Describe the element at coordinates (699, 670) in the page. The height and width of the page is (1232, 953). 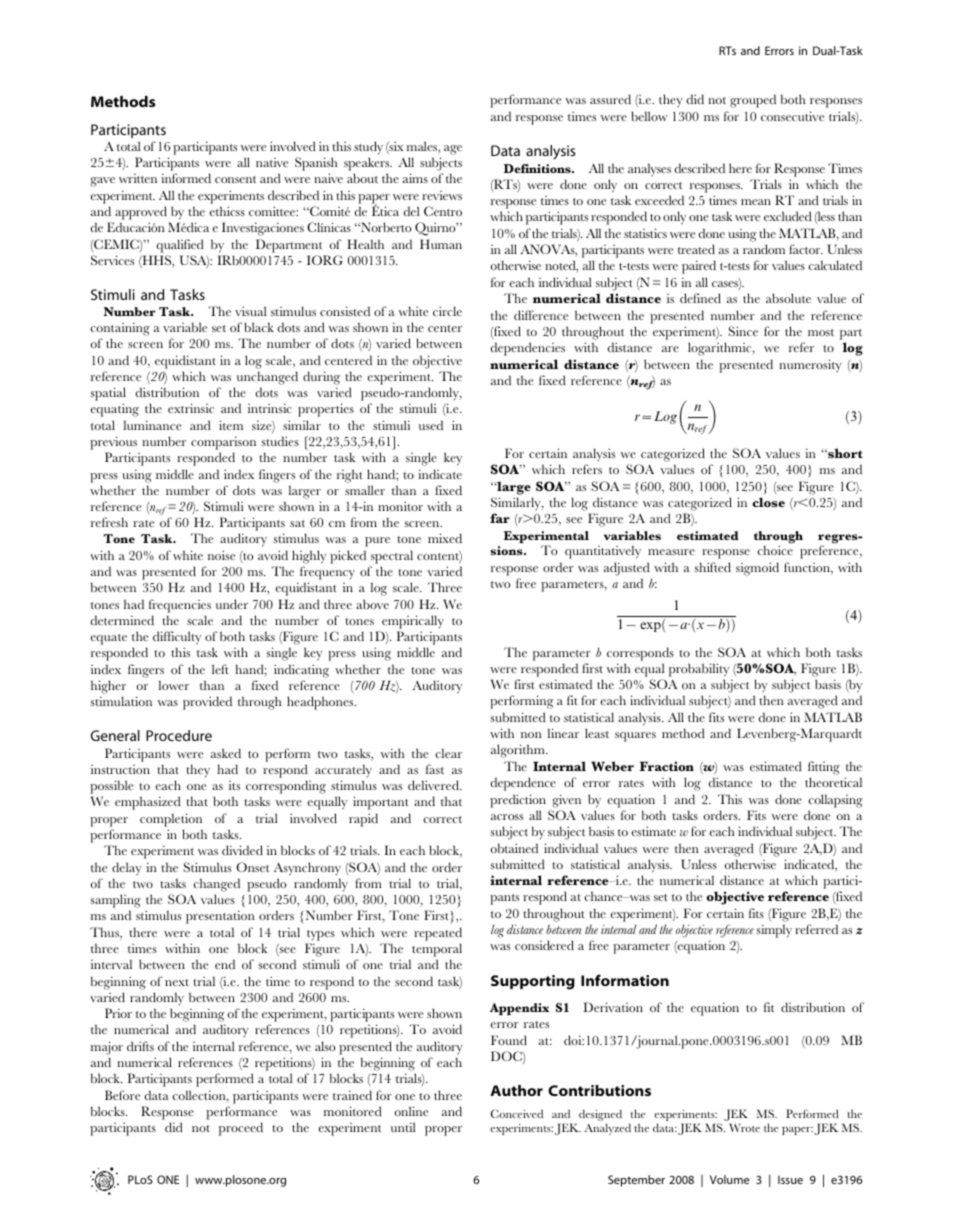
I see `probability` at that location.
